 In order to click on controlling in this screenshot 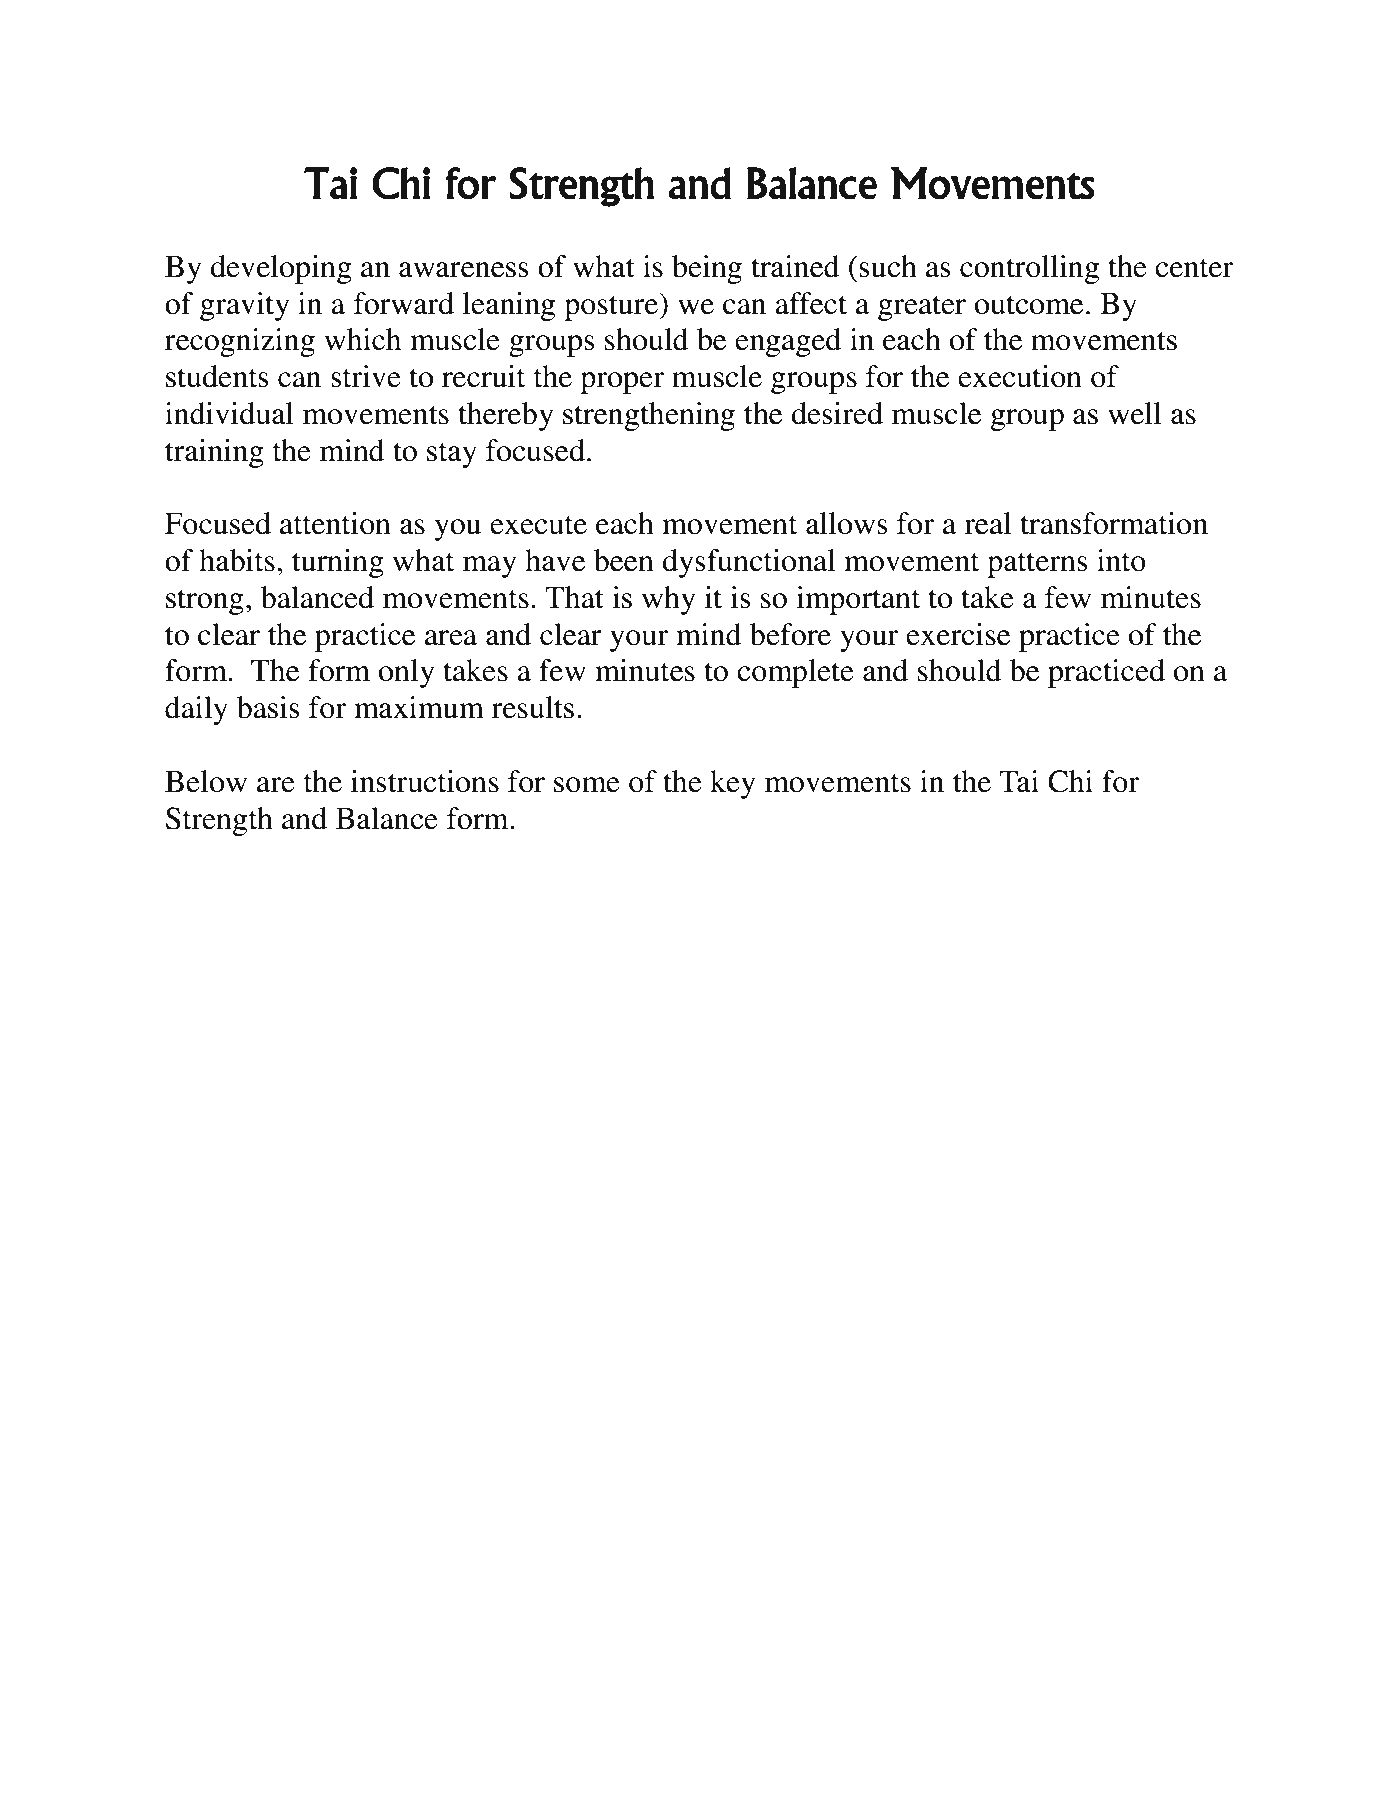, I will do `click(1029, 269)`.
